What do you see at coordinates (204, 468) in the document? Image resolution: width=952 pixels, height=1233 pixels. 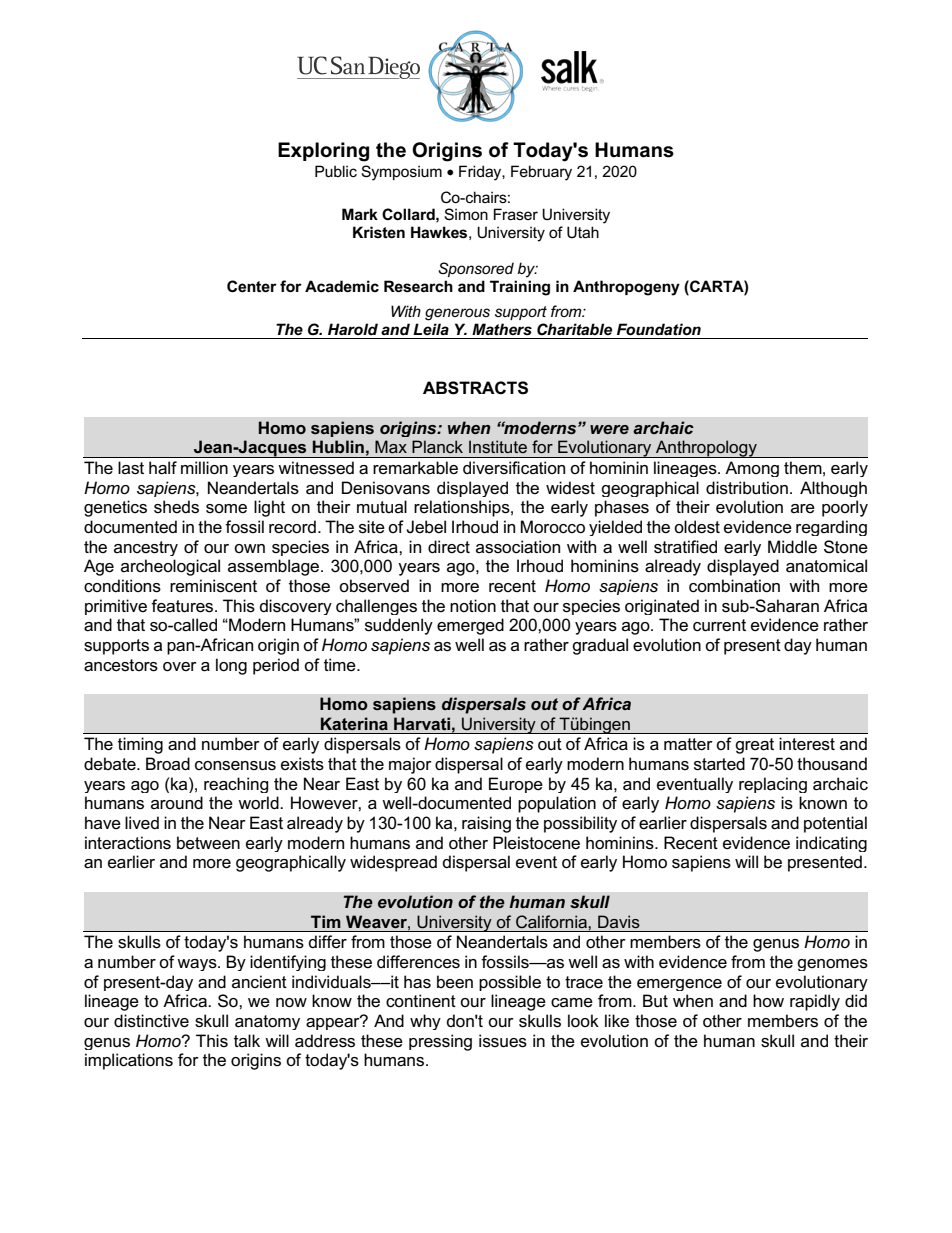 I see `million` at bounding box center [204, 468].
